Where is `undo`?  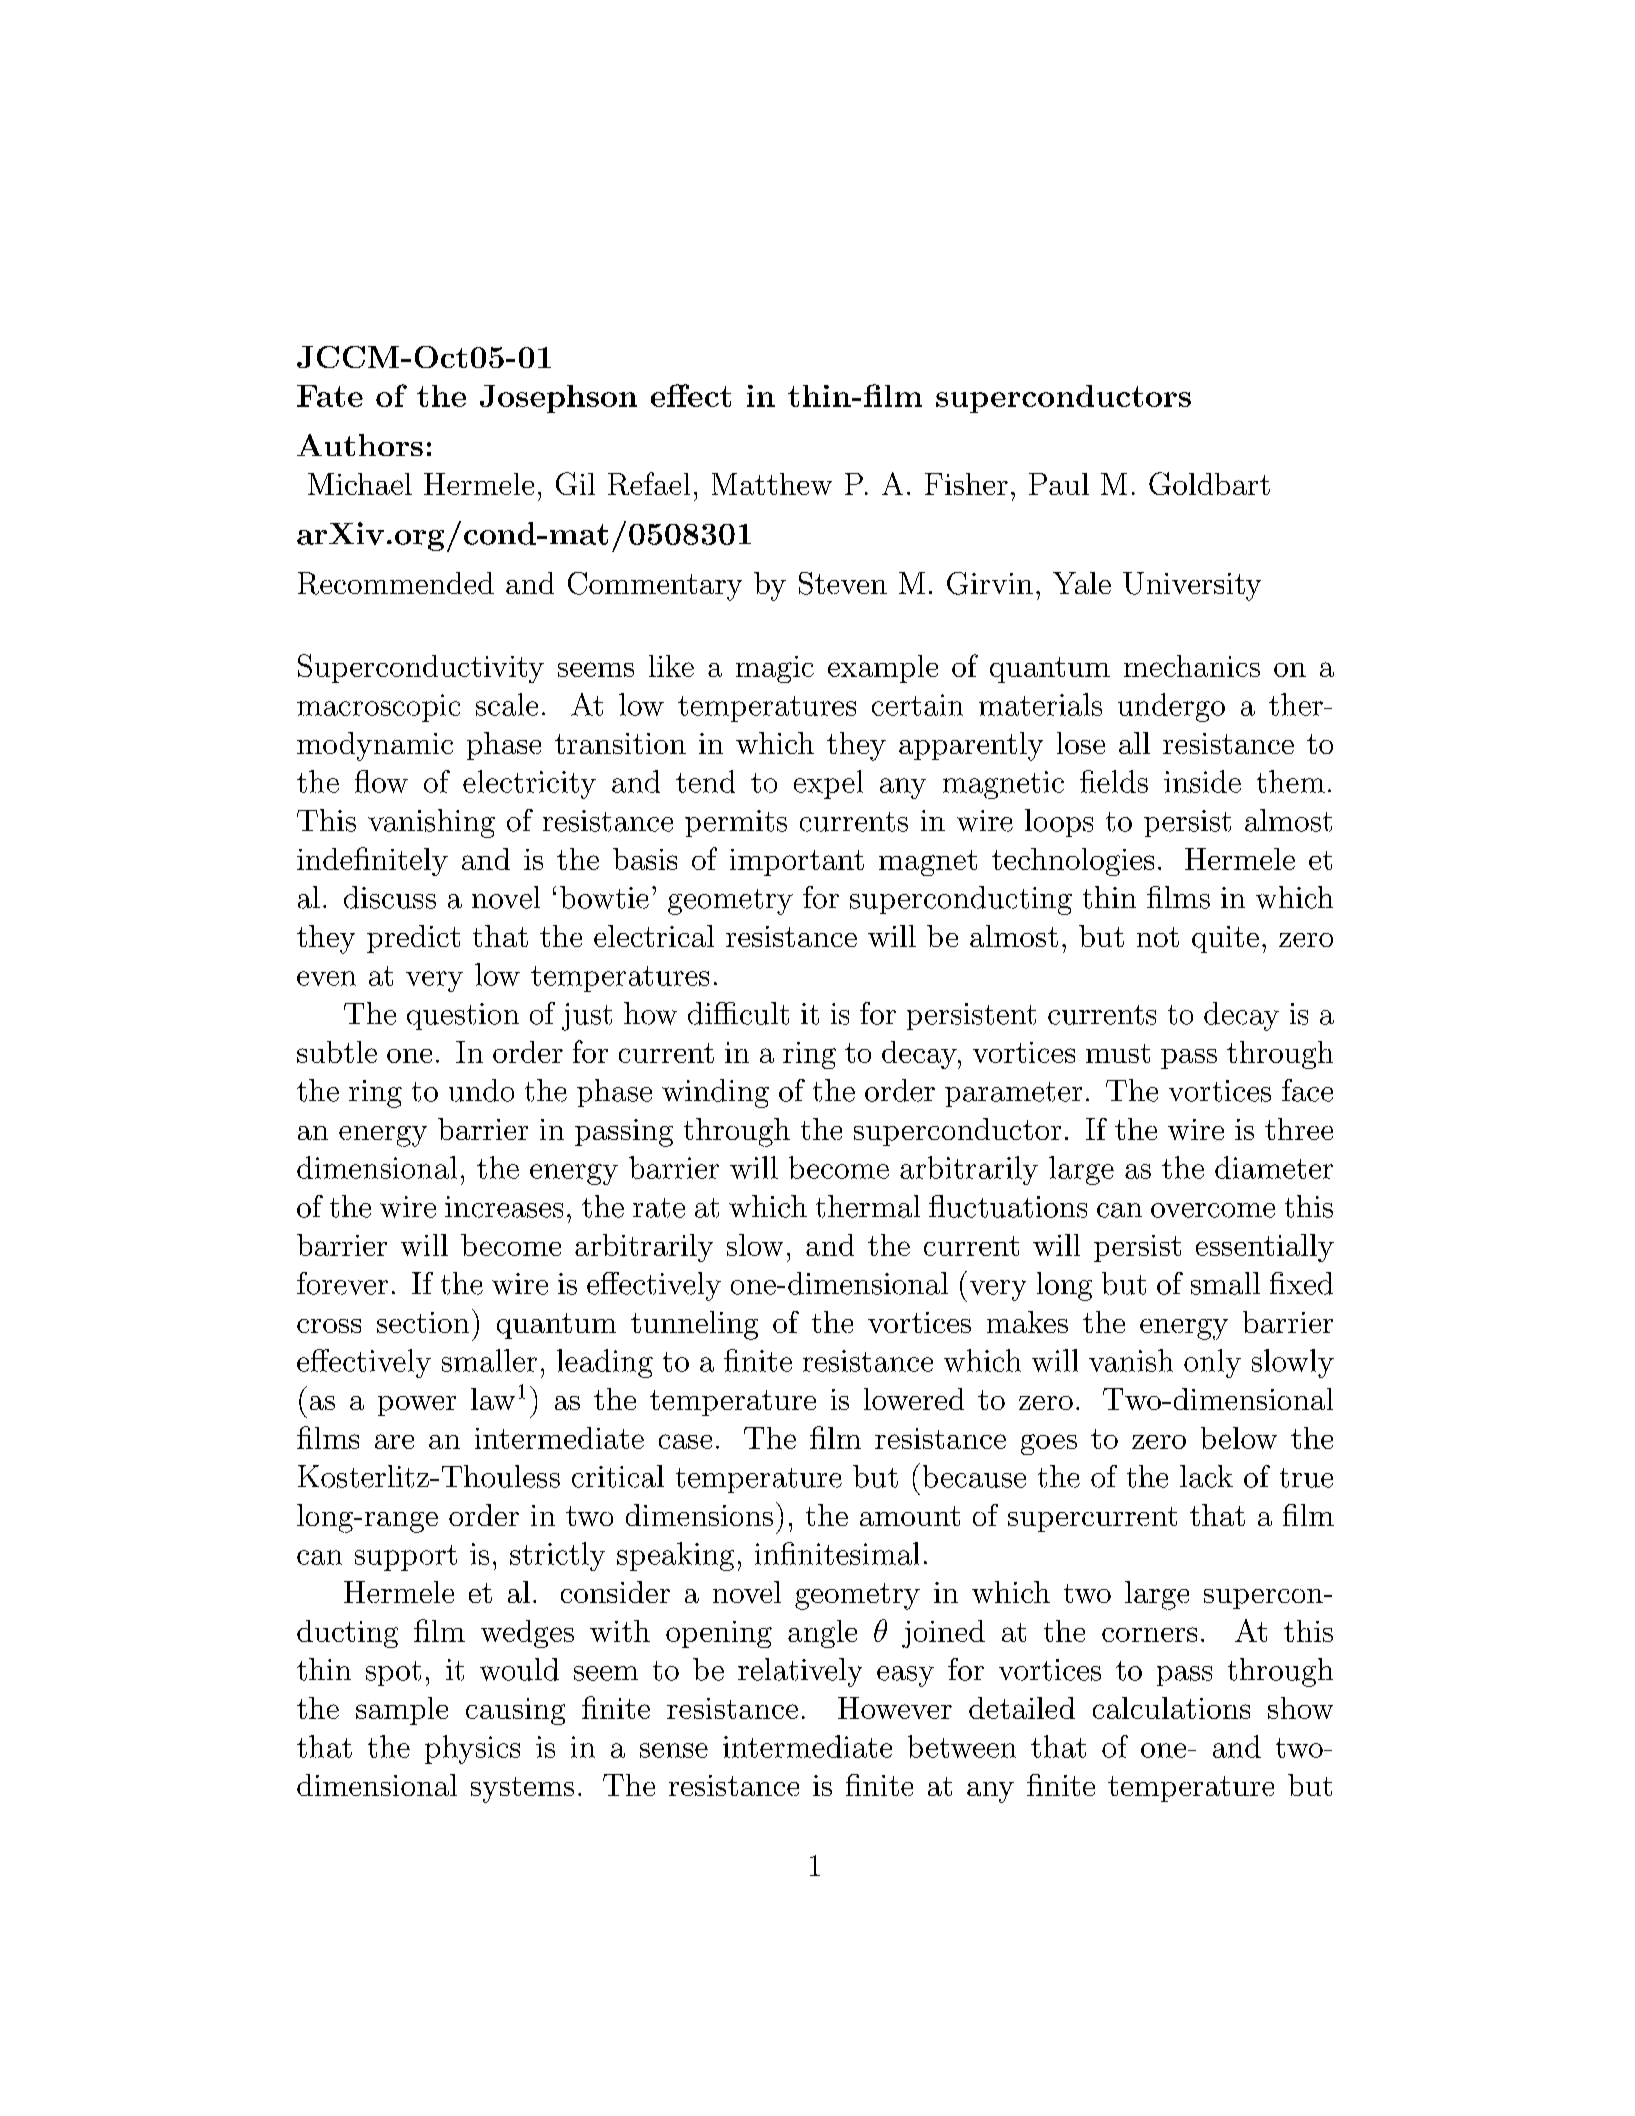
undo is located at coordinates (481, 1090).
